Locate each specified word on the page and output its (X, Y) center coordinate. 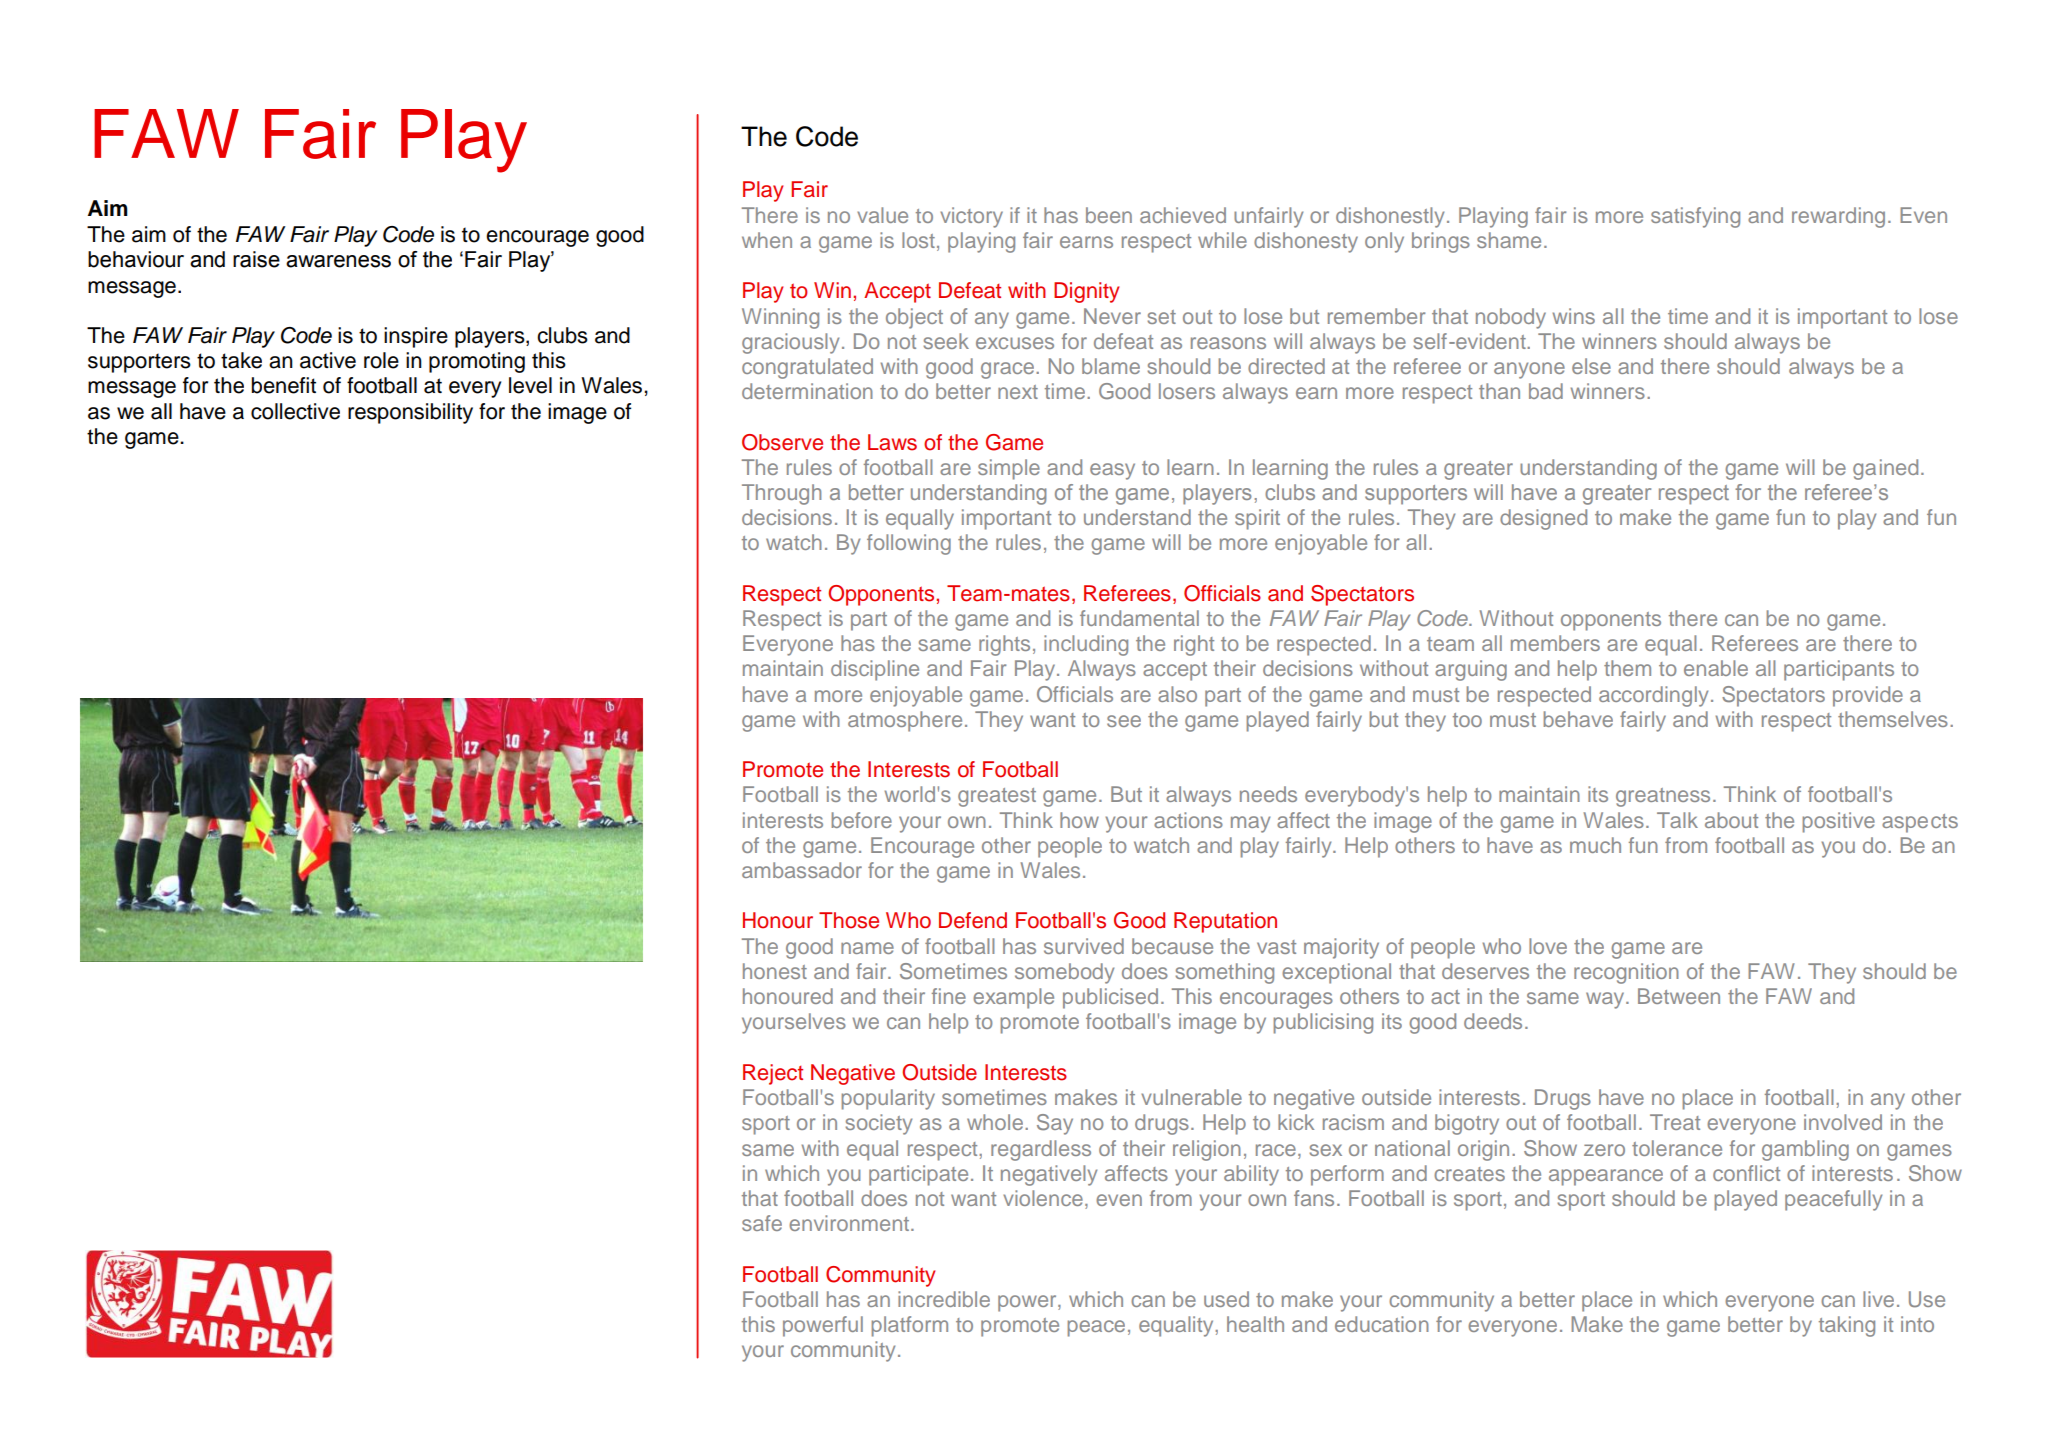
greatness (1663, 797)
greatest (997, 797)
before (861, 820)
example (1013, 998)
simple (1009, 469)
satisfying (1695, 217)
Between (1679, 996)
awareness (338, 261)
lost (918, 240)
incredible (944, 1299)
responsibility (410, 413)
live (1878, 1299)
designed (1543, 519)
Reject (773, 1074)
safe (762, 1223)
